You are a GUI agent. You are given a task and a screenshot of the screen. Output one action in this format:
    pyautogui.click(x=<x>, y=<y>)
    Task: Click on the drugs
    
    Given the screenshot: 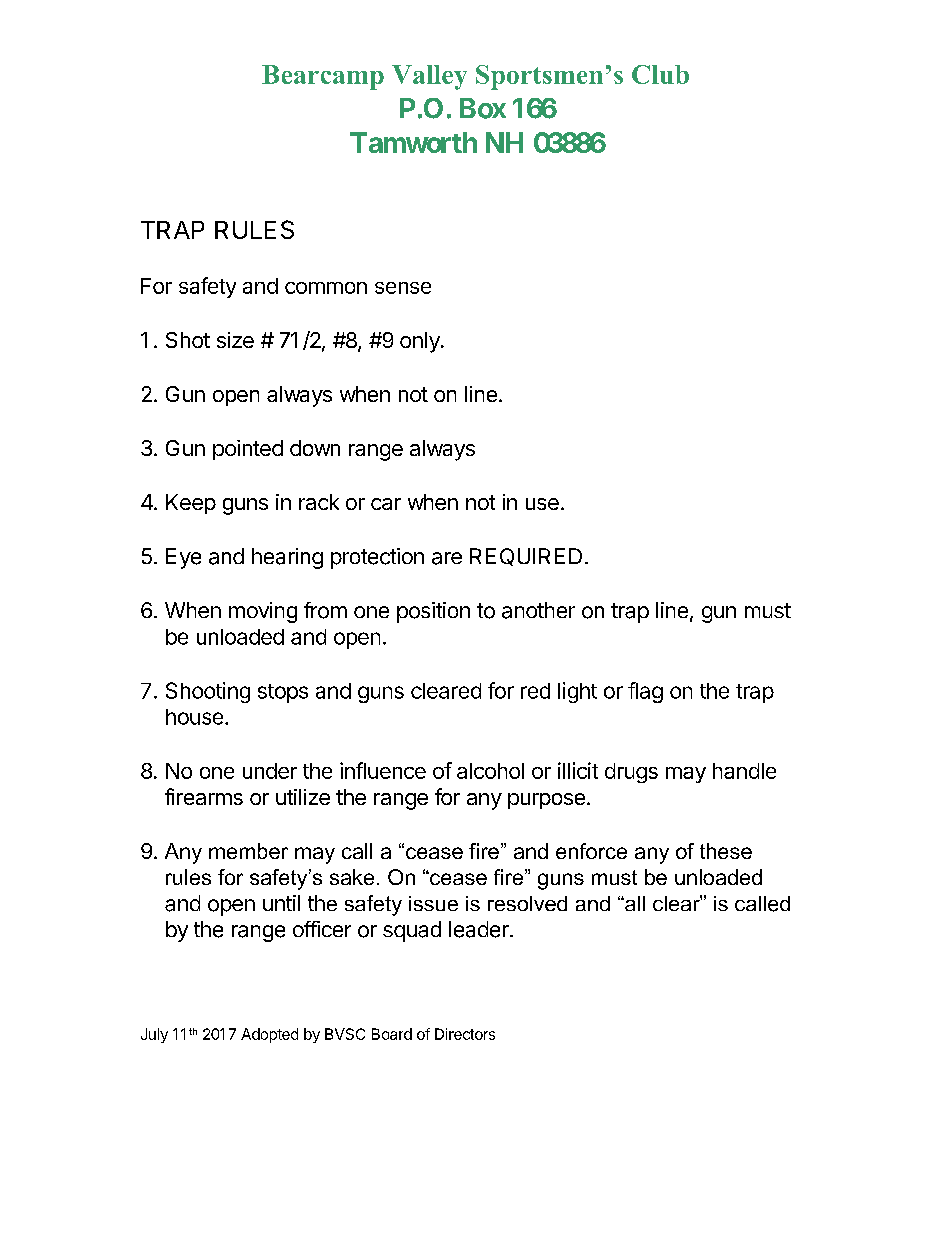 What is the action you would take?
    pyautogui.click(x=631, y=773)
